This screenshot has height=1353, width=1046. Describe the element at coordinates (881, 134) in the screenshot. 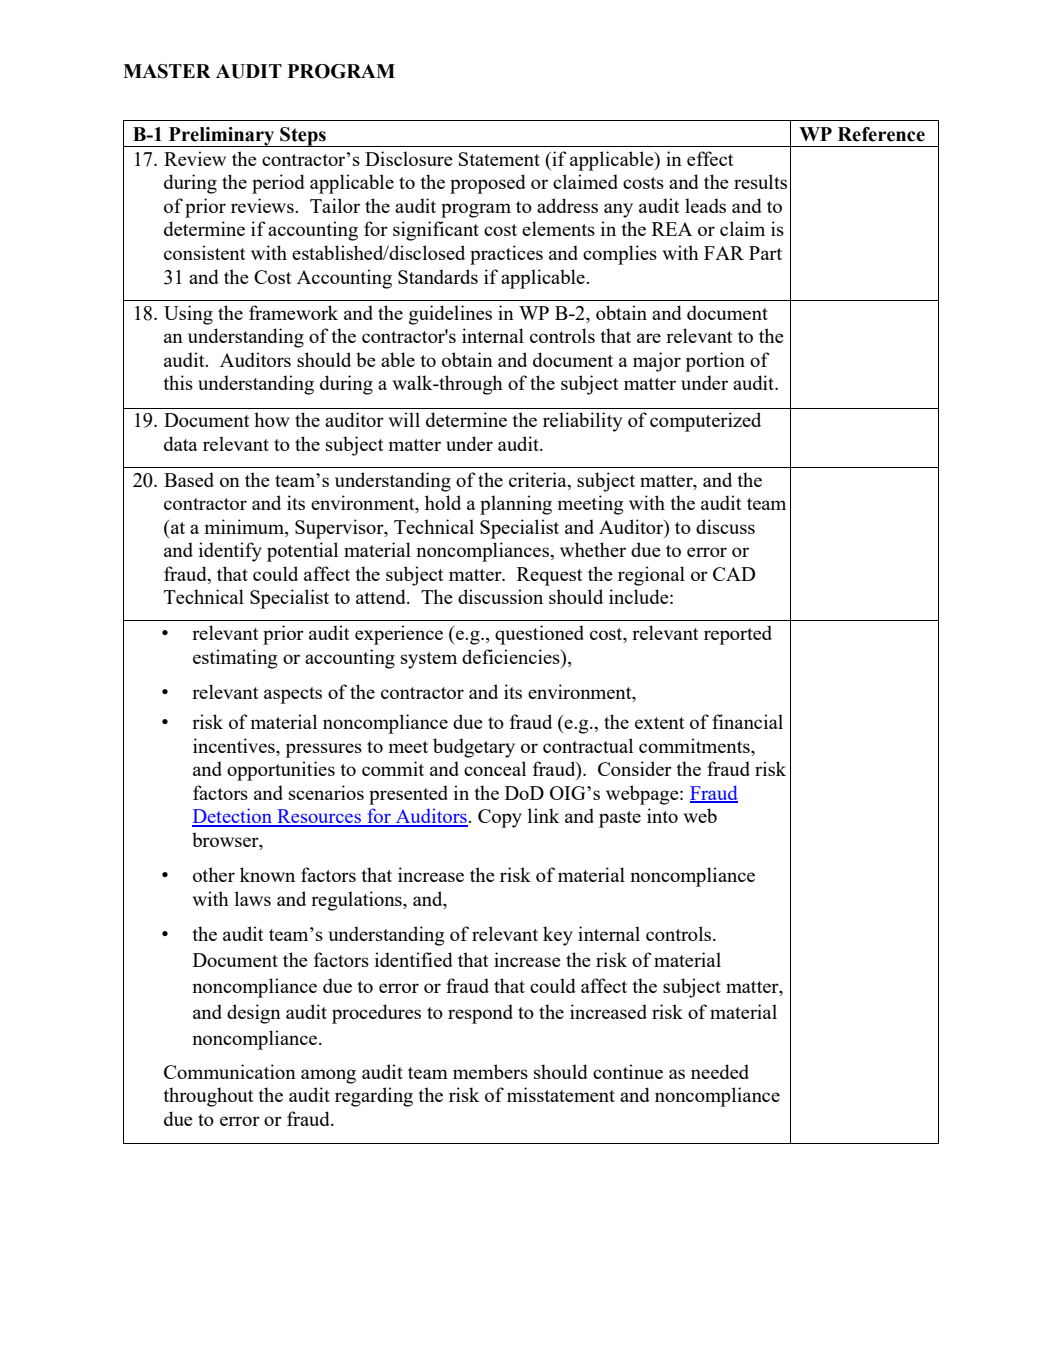

I see `Reference` at that location.
